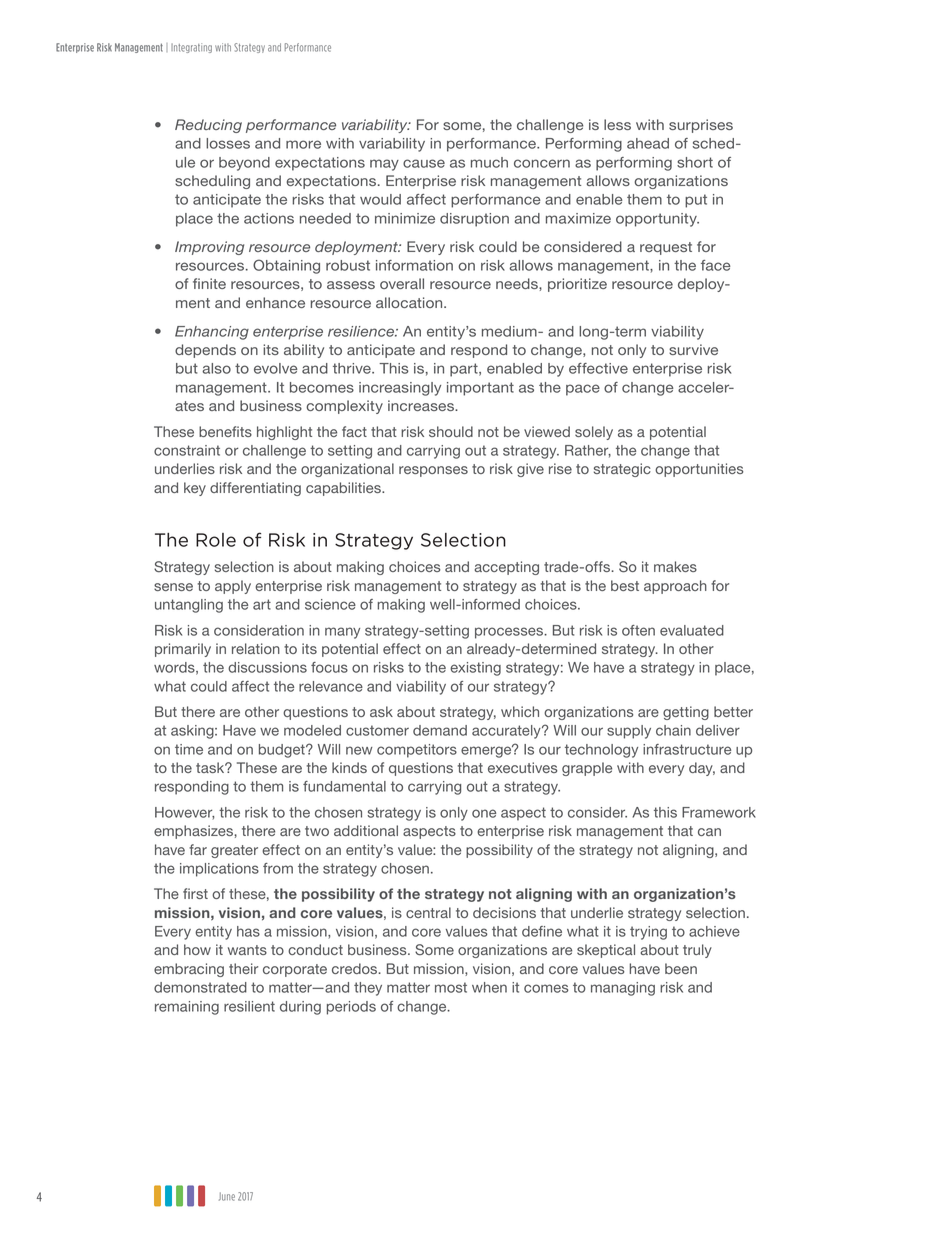  What do you see at coordinates (692, 630) in the image?
I see `evaluated` at bounding box center [692, 630].
